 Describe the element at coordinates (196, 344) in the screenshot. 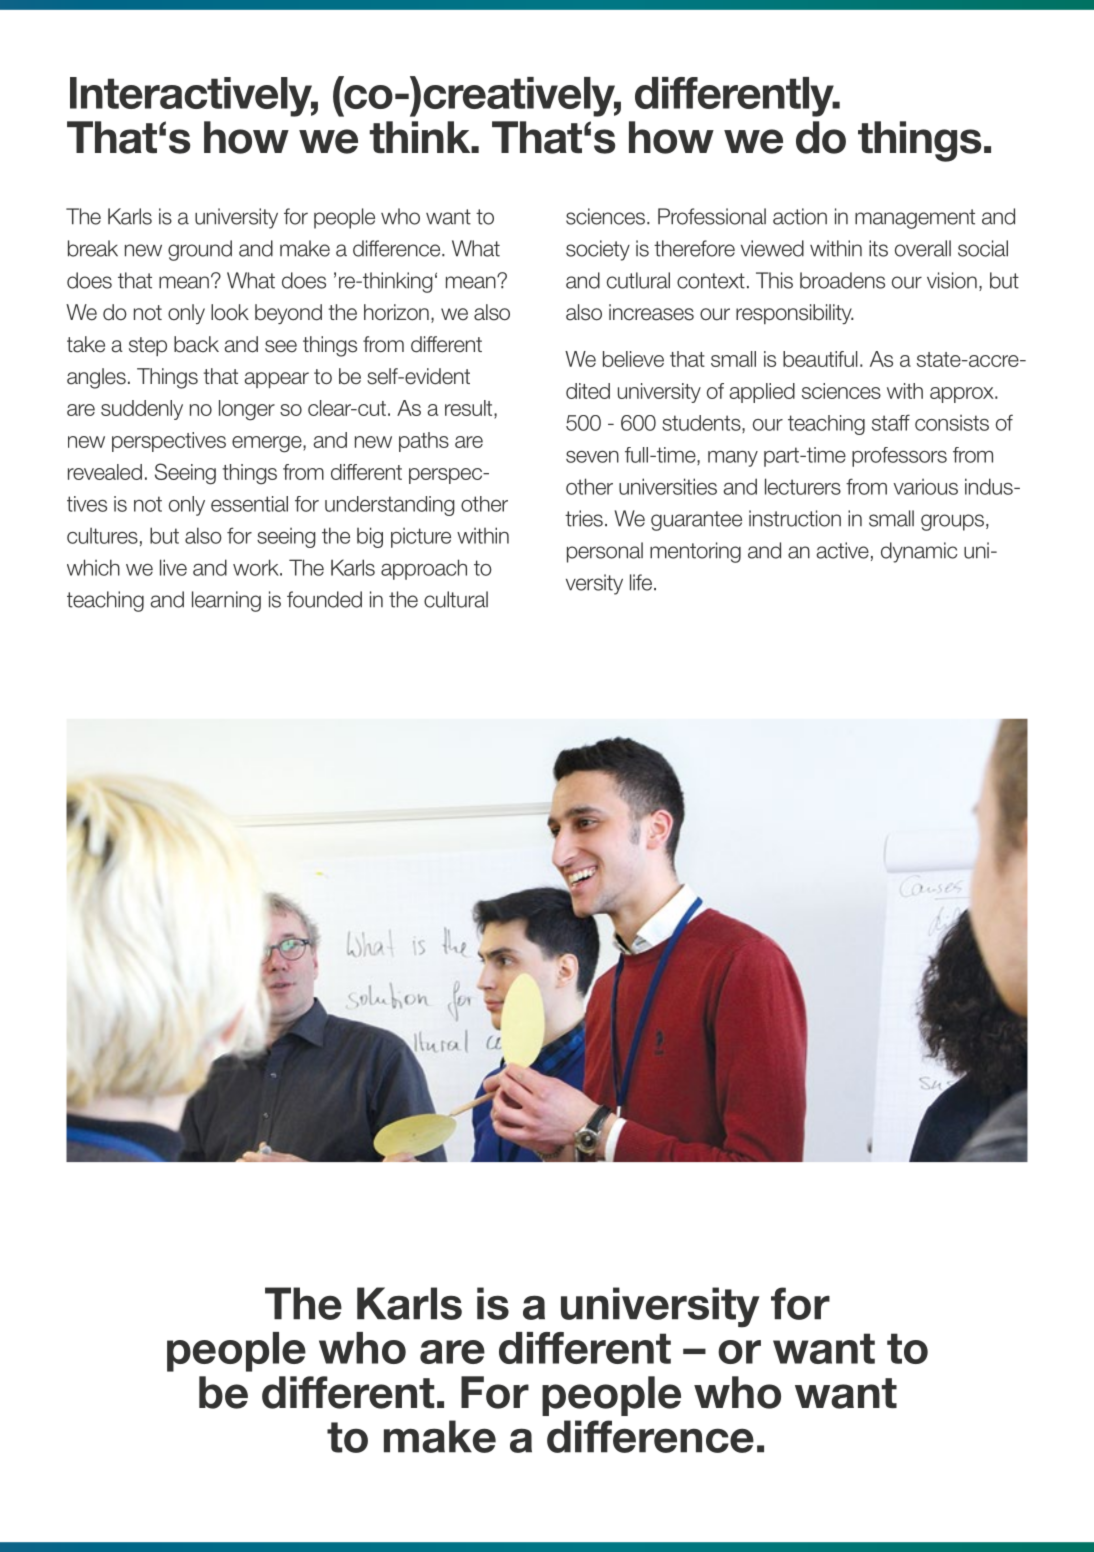

I see `back` at that location.
